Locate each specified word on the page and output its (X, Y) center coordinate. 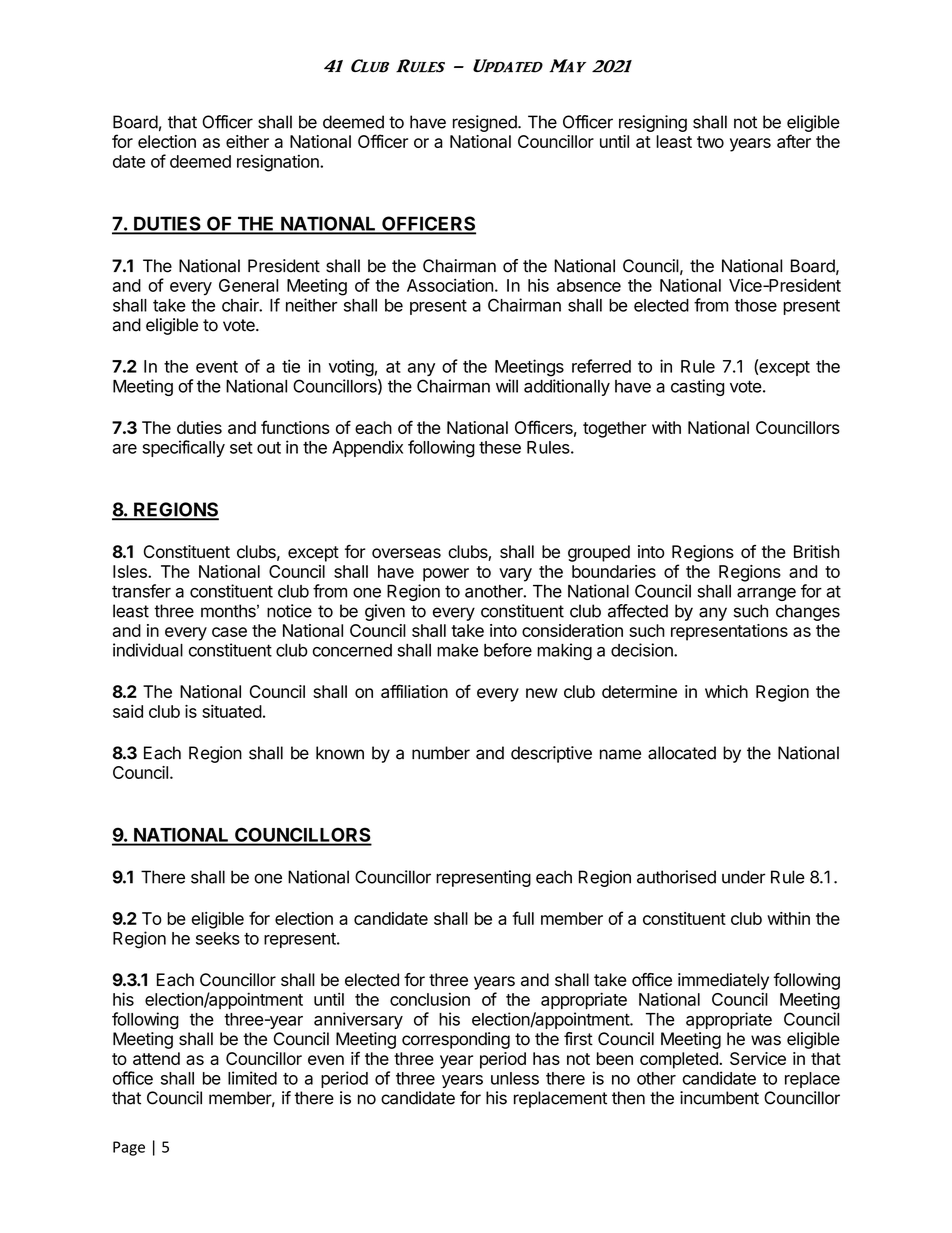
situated (232, 711)
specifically (183, 448)
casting (697, 387)
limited (252, 1078)
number (441, 753)
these (500, 447)
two (710, 142)
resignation (279, 163)
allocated (682, 753)
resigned (486, 123)
